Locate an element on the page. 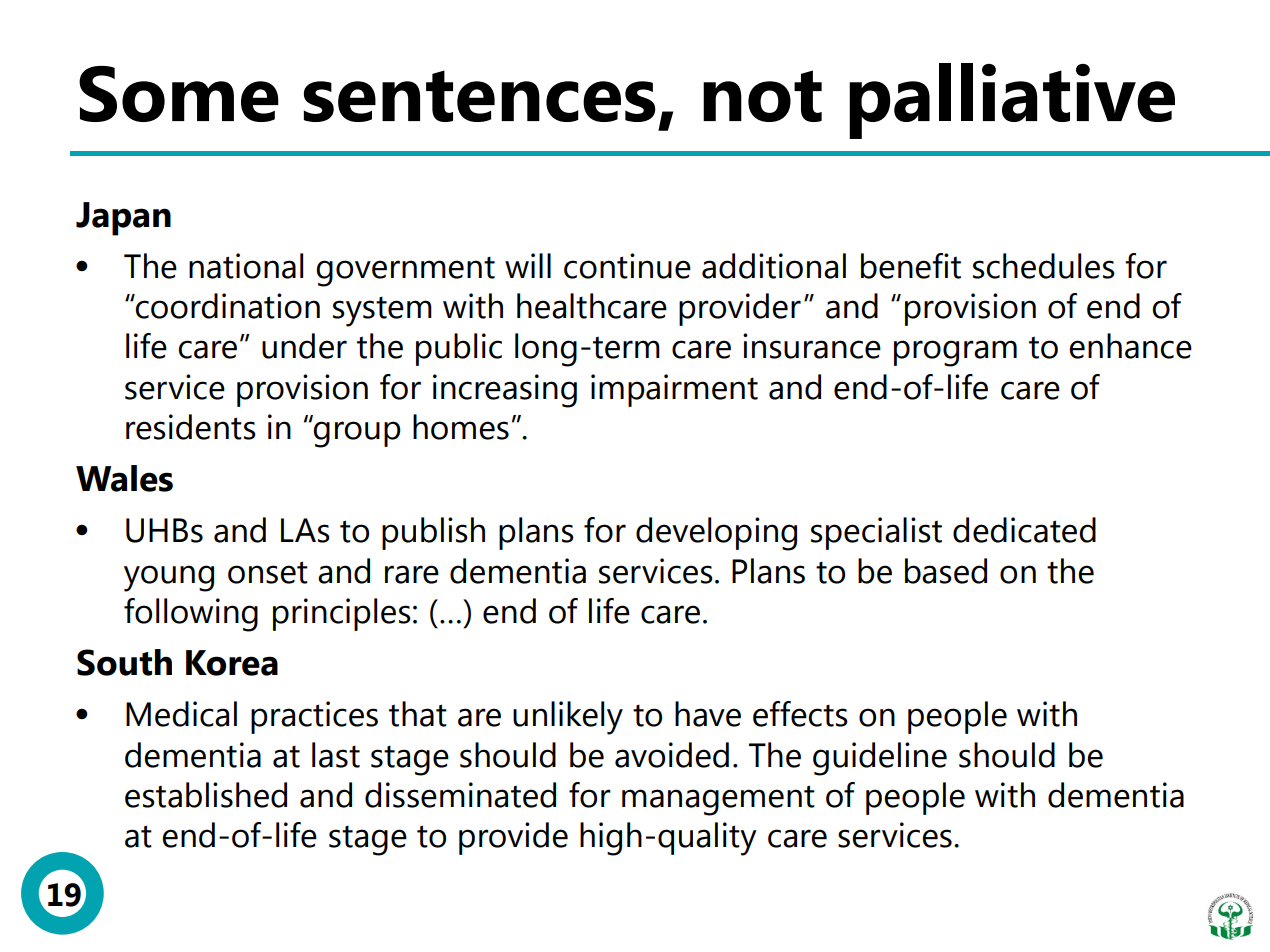 This image has height=952, width=1270. not is located at coordinates (762, 96).
